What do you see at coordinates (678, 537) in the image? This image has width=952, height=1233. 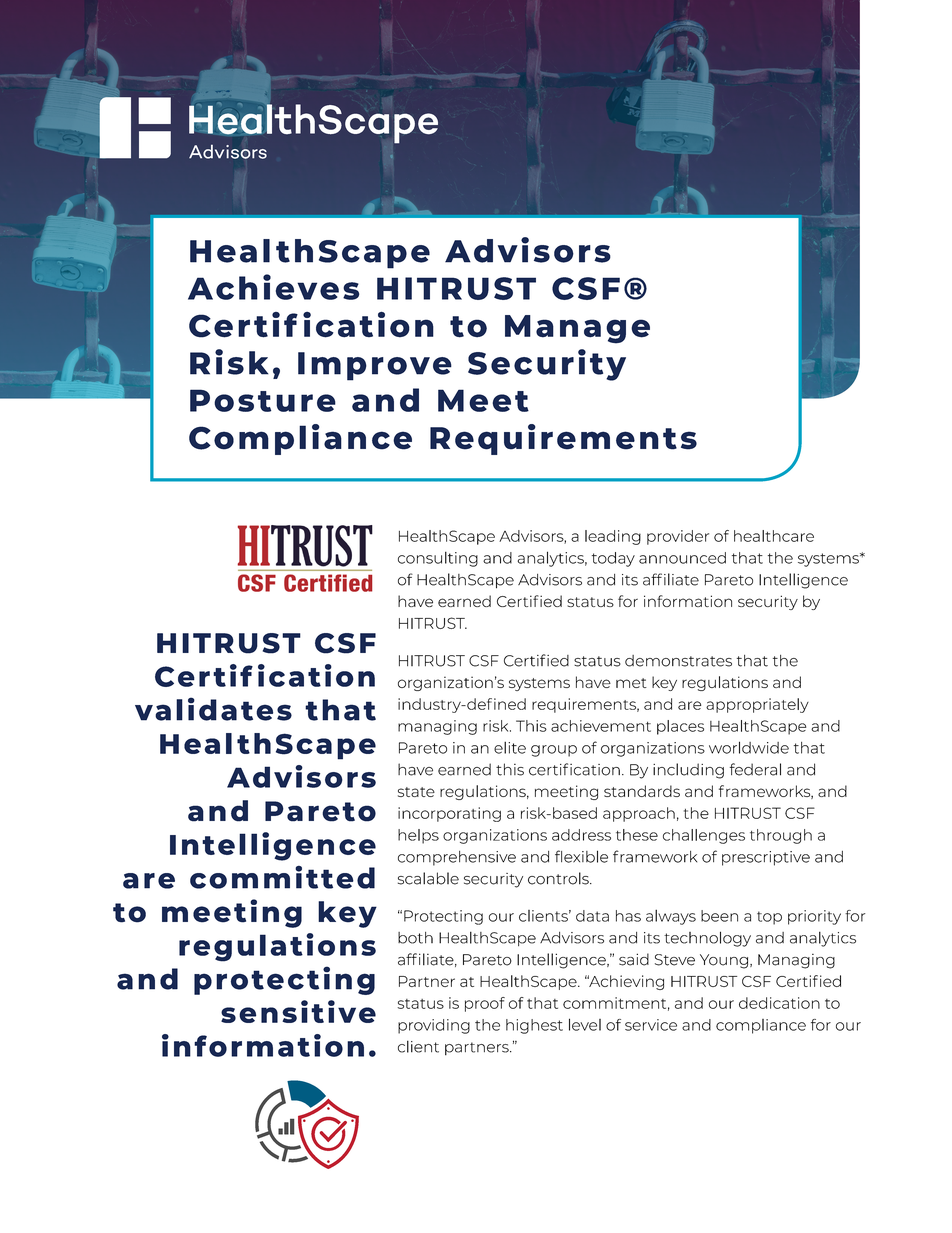 I see `provider` at bounding box center [678, 537].
